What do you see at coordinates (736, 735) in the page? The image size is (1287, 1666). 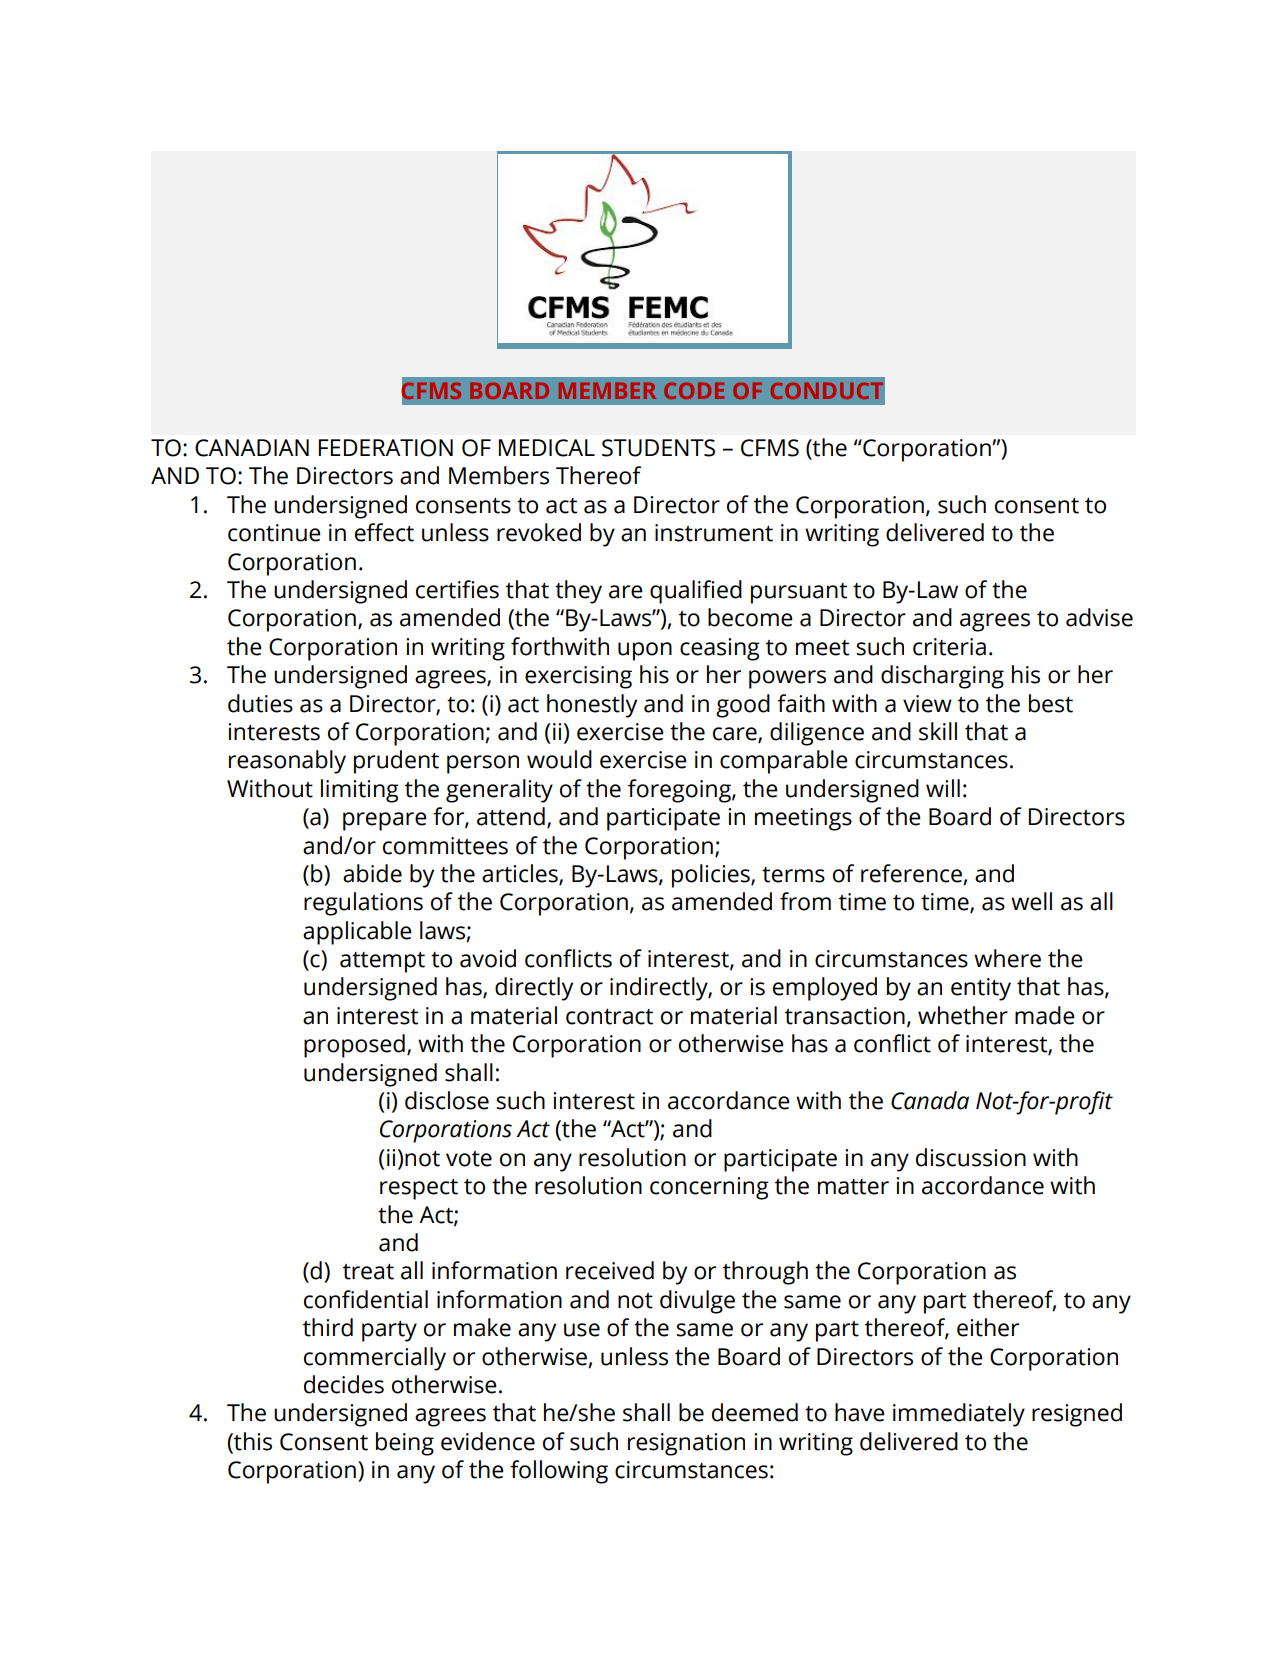 I see `care` at bounding box center [736, 735].
